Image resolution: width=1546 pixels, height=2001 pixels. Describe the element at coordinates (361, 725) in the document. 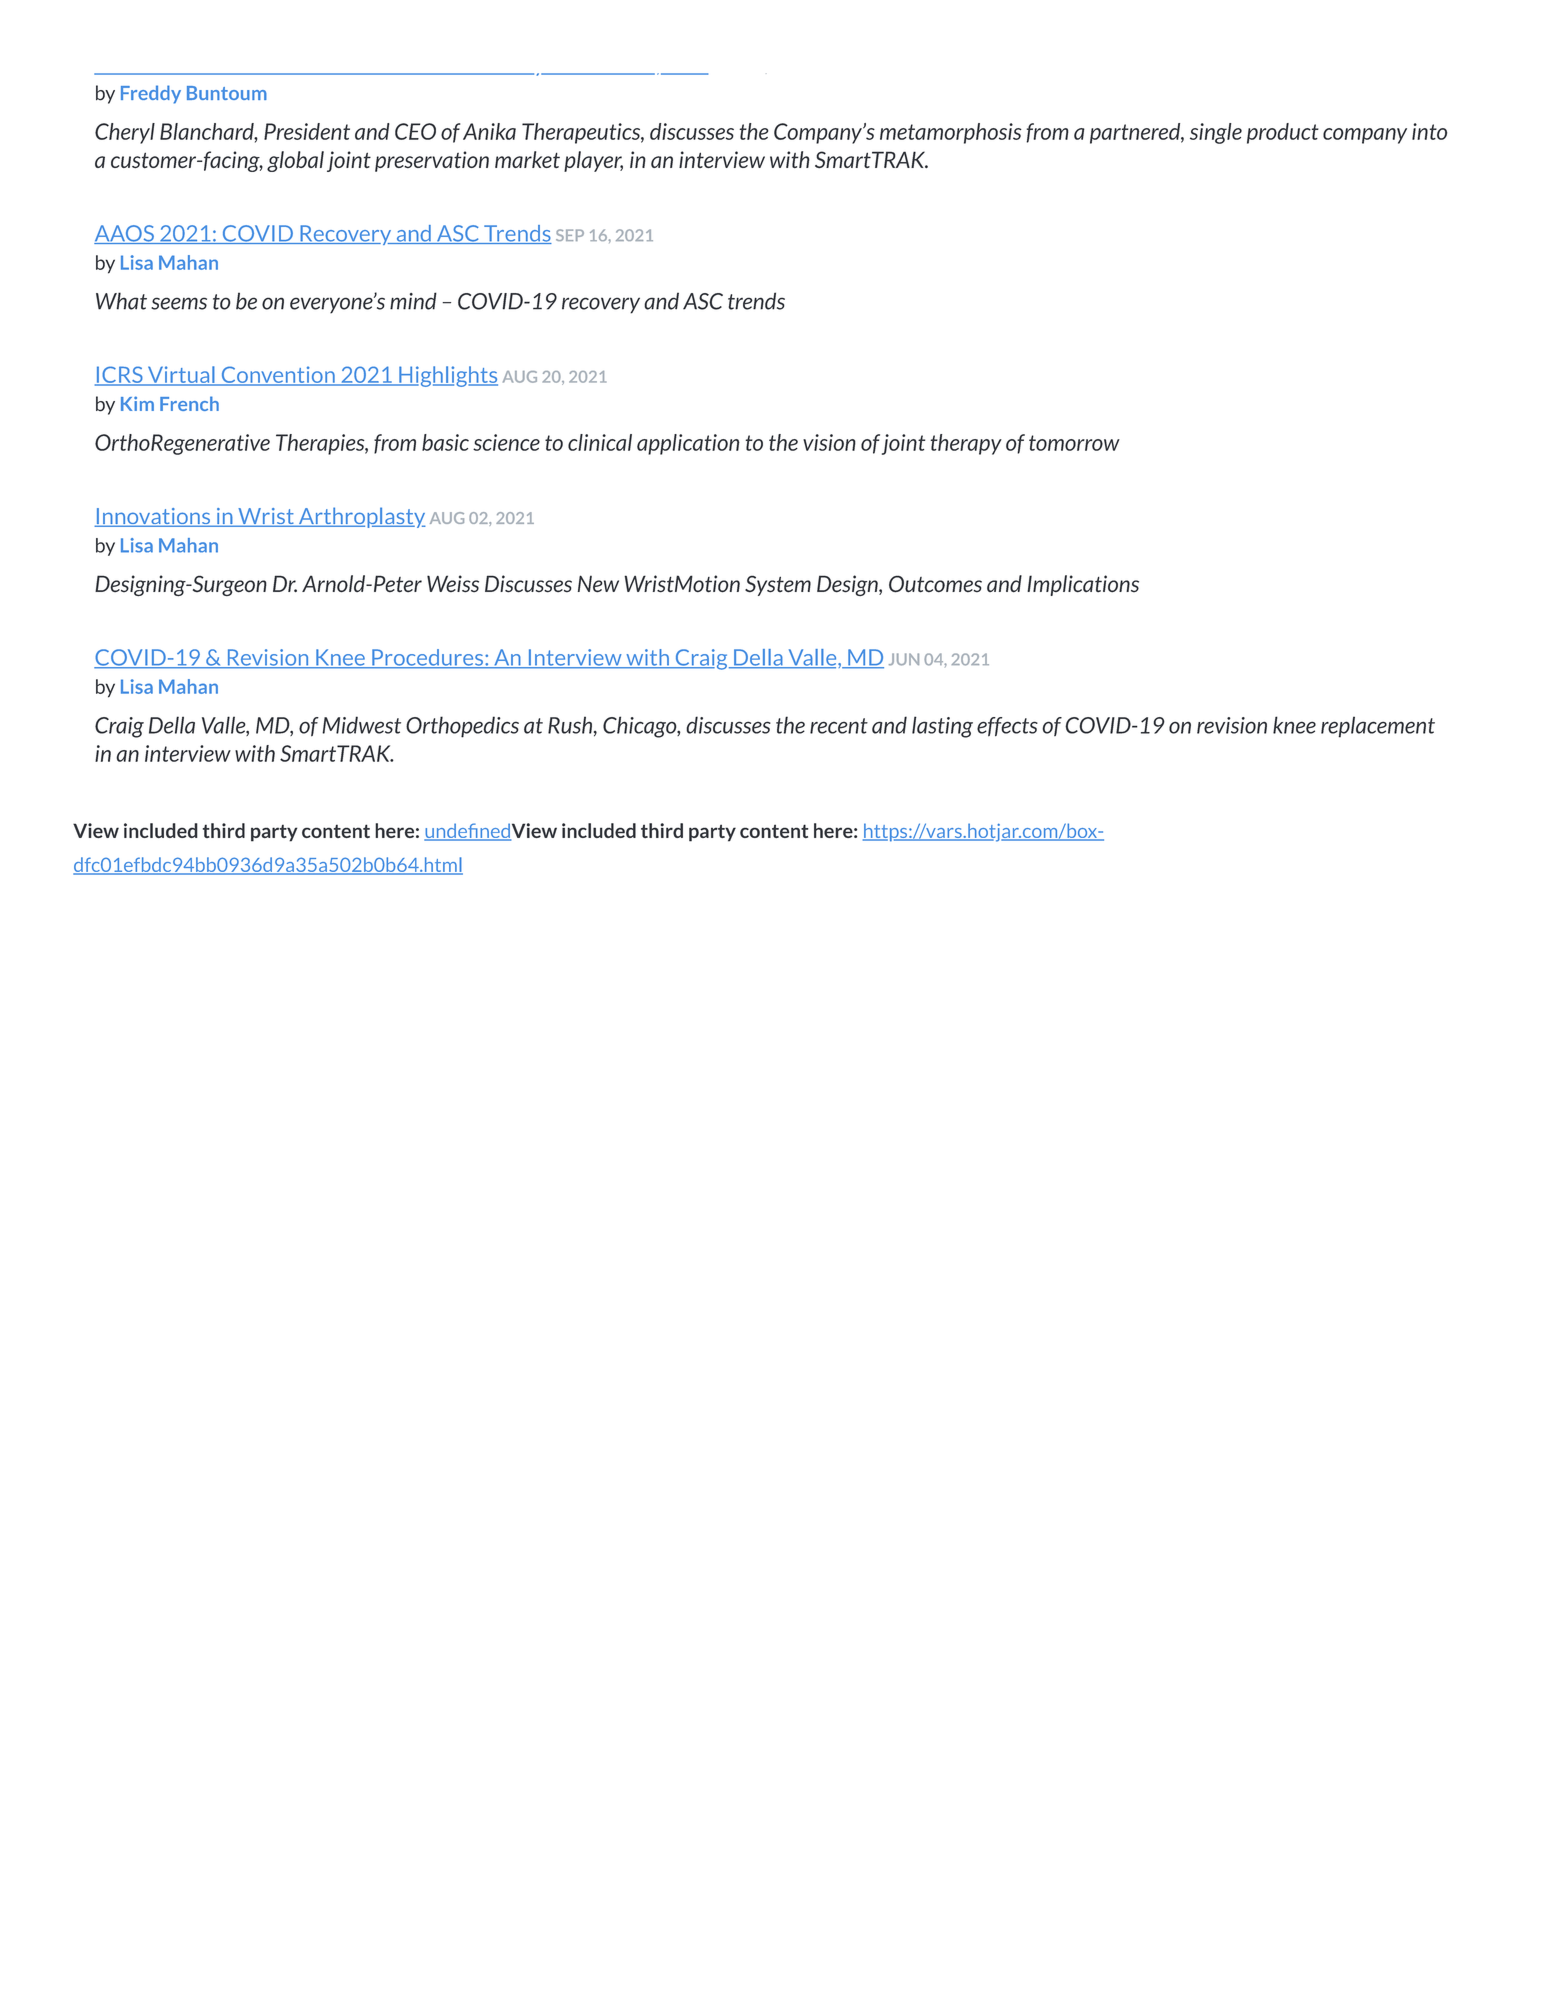

I see `Midwest` at that location.
